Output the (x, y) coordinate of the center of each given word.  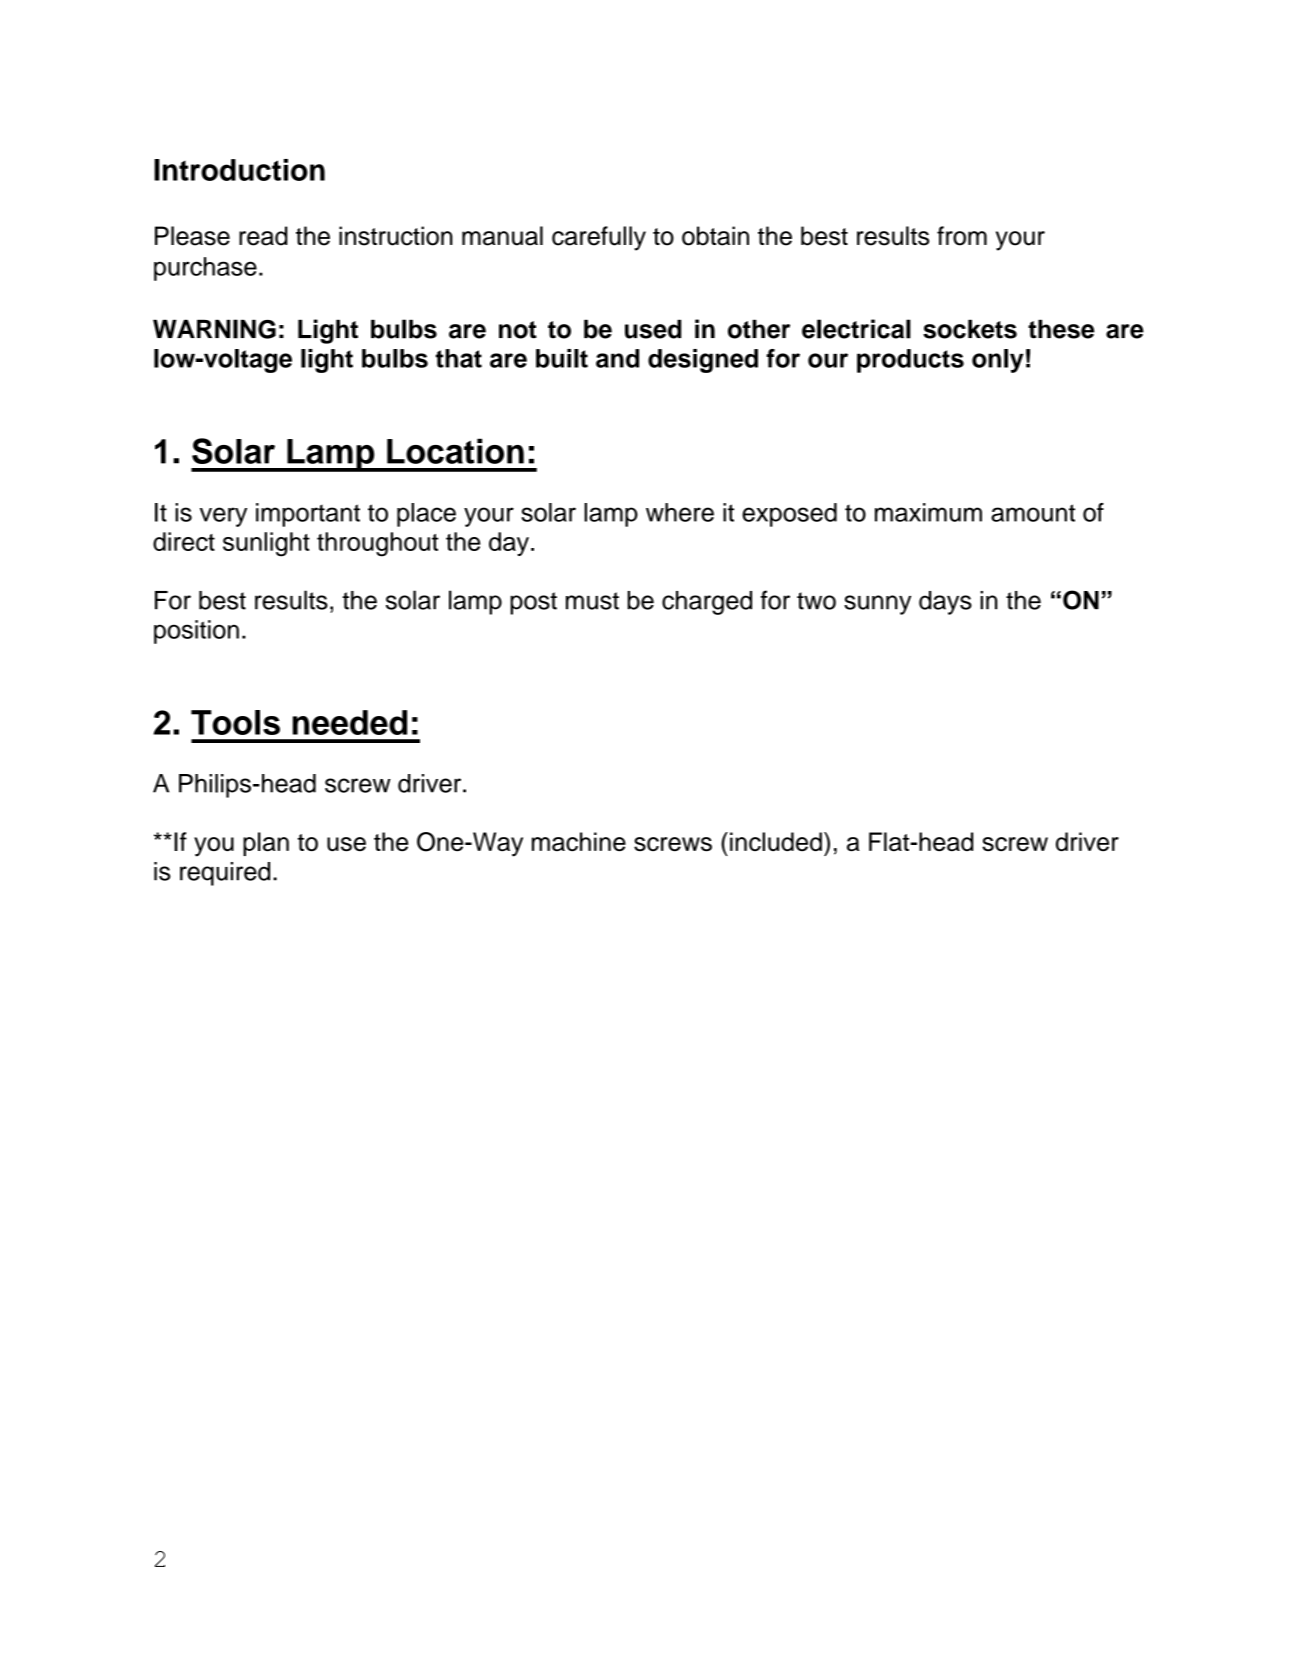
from (962, 236)
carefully (599, 238)
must (592, 601)
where (680, 512)
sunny (877, 605)
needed (350, 722)
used (653, 329)
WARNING (214, 329)
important (308, 515)
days (945, 603)
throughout (377, 544)
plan (266, 844)
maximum (928, 512)
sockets (970, 329)
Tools (235, 722)
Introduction (239, 170)
